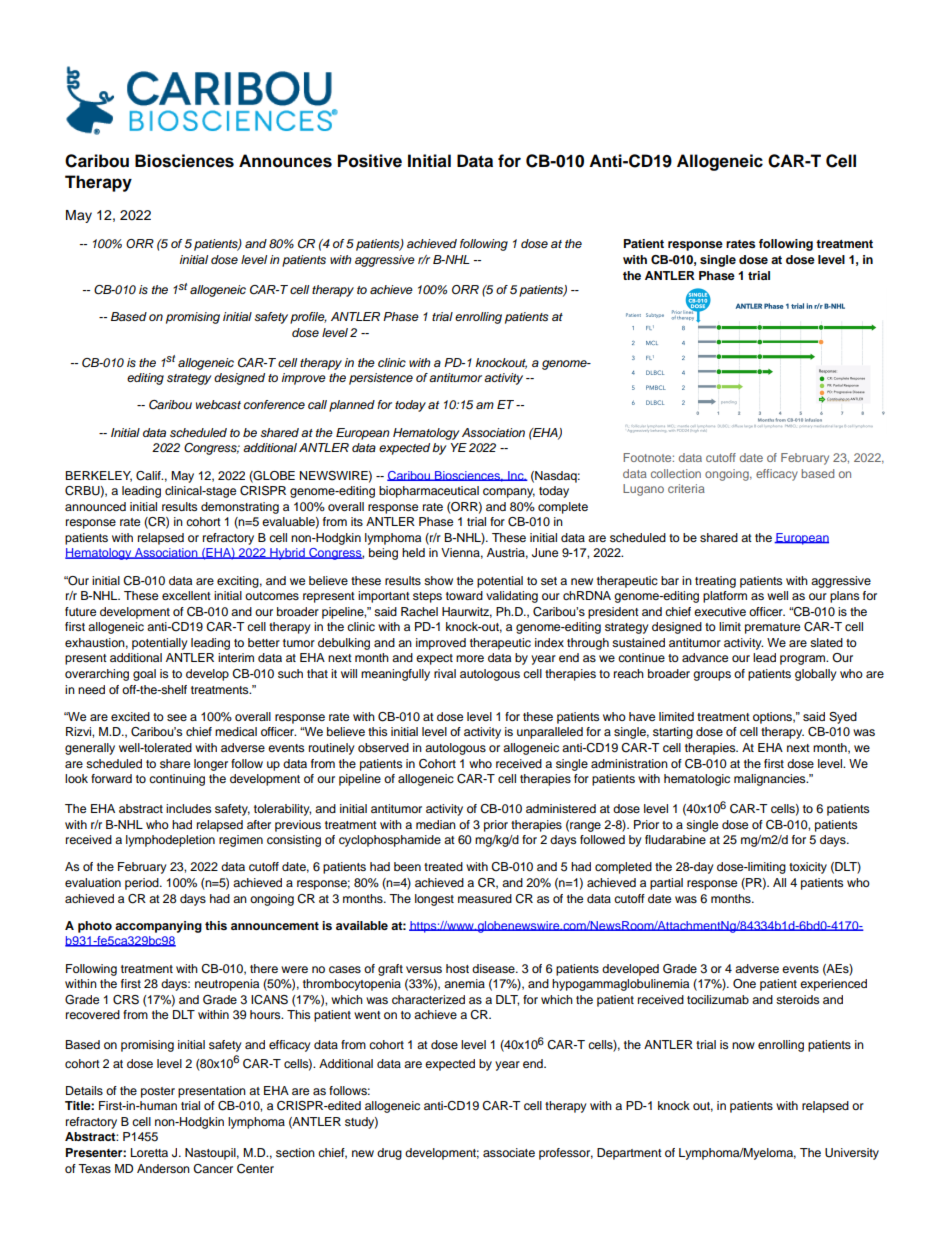  What do you see at coordinates (771, 780) in the document?
I see `malignancies` at bounding box center [771, 780].
